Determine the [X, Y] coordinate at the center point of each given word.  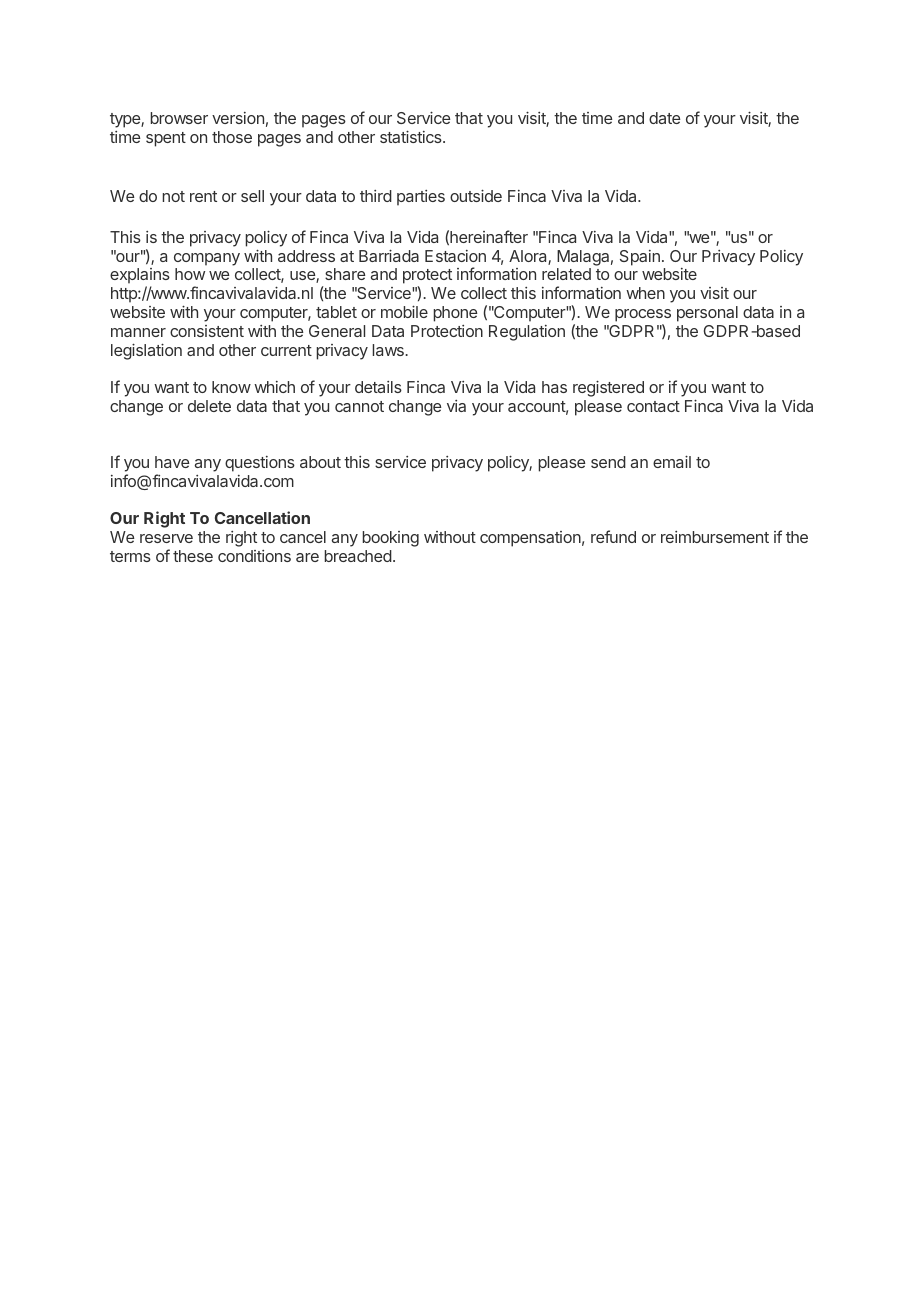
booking [391, 539]
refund [613, 536]
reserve [166, 538]
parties [421, 198]
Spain [640, 258]
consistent [207, 331]
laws [389, 350]
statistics [412, 136]
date [665, 118]
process [643, 315]
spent [166, 139]
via [456, 406]
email [672, 461]
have [172, 462]
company [207, 259]
